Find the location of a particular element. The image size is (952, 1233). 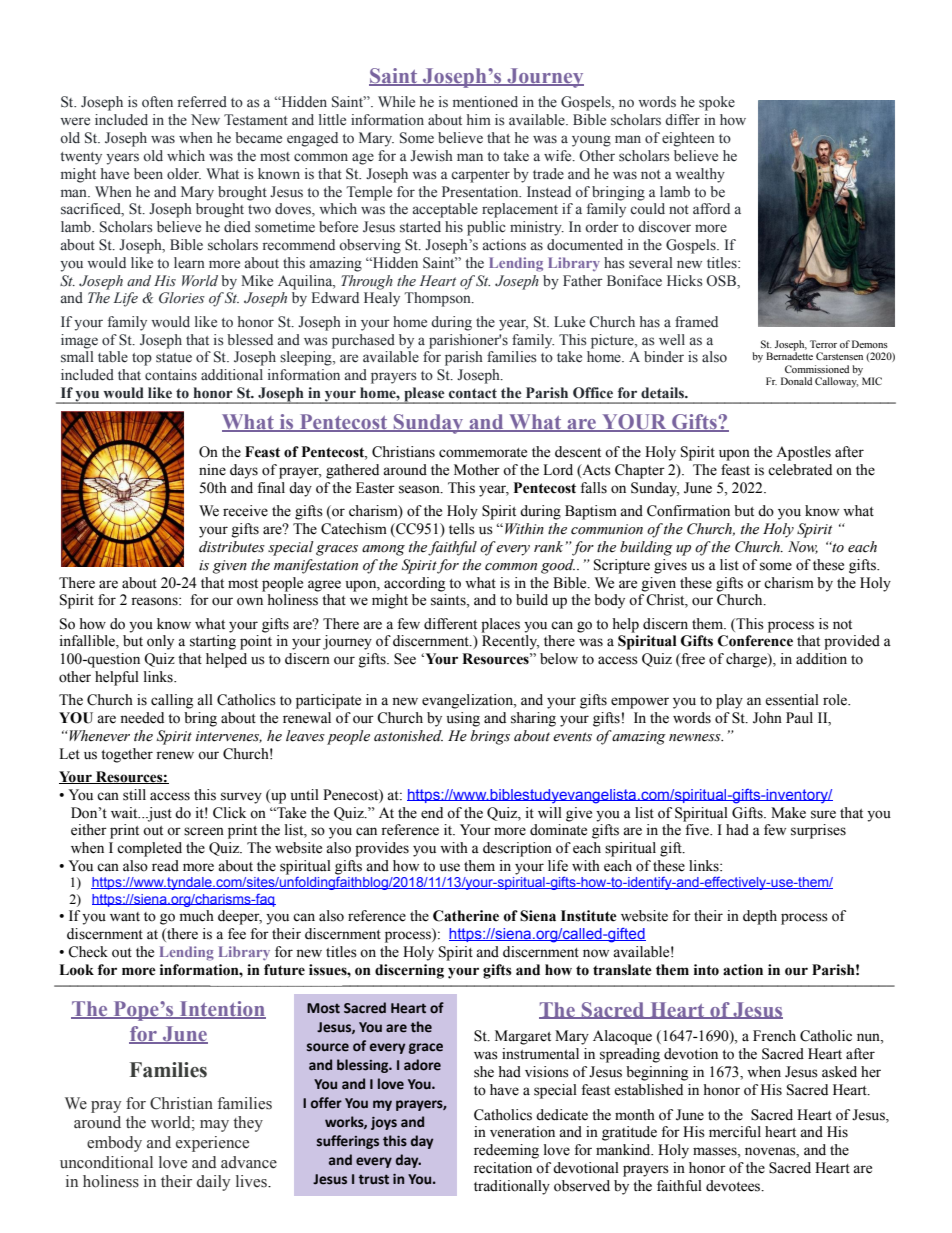

him is located at coordinates (479, 119).
